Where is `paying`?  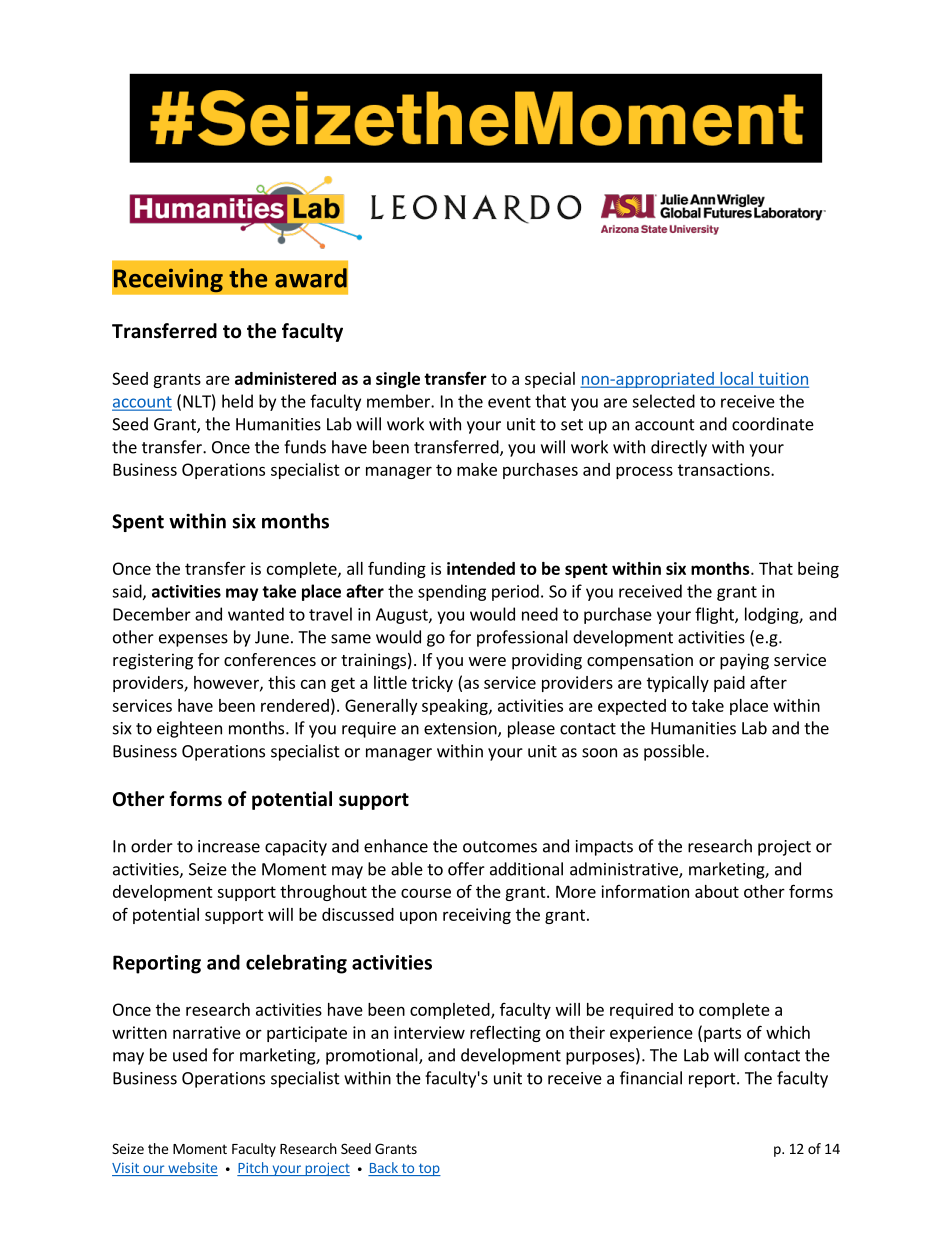
paying is located at coordinates (744, 661).
